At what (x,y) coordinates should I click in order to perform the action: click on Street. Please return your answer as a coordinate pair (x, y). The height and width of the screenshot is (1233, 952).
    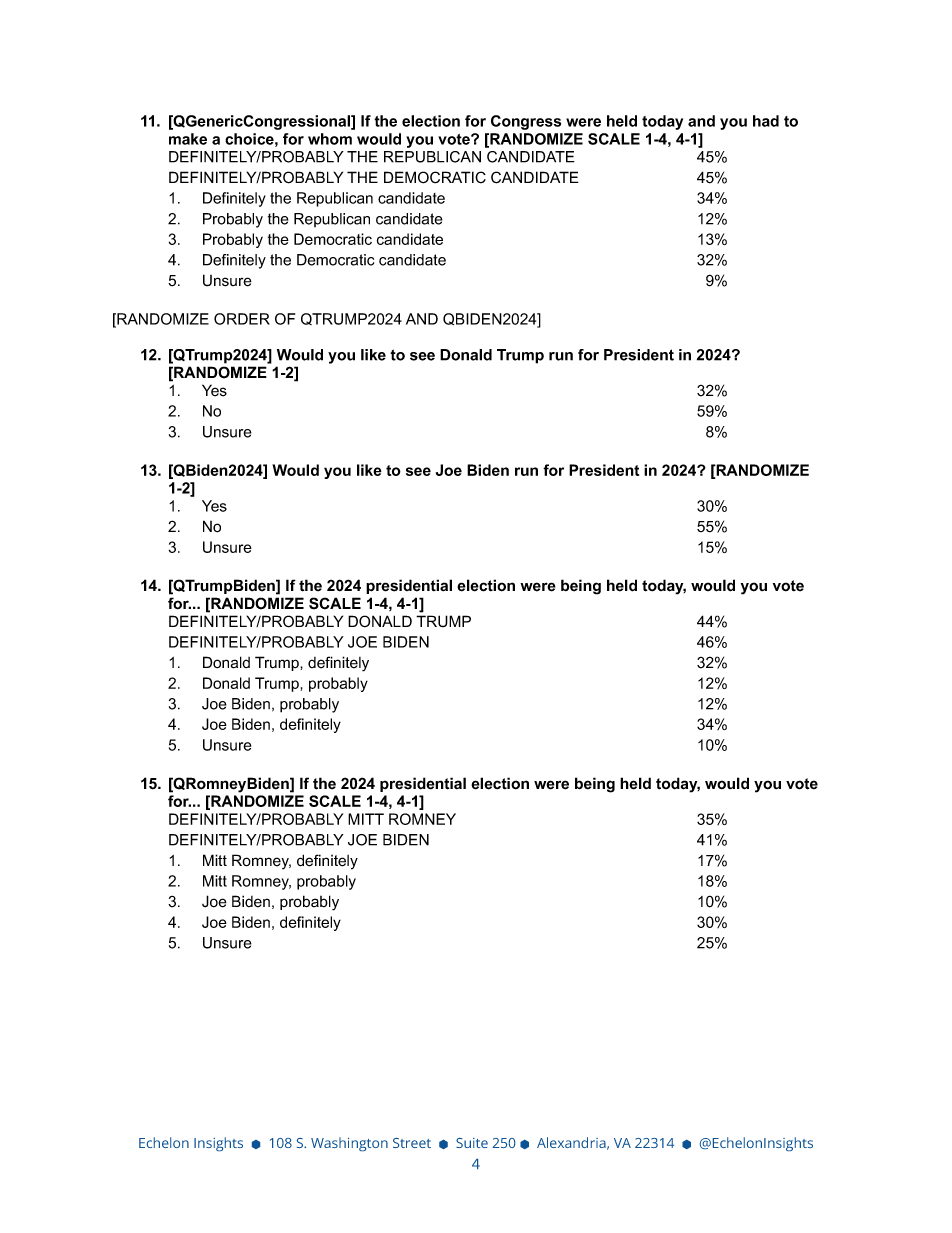
    Looking at the image, I should click on (412, 1143).
